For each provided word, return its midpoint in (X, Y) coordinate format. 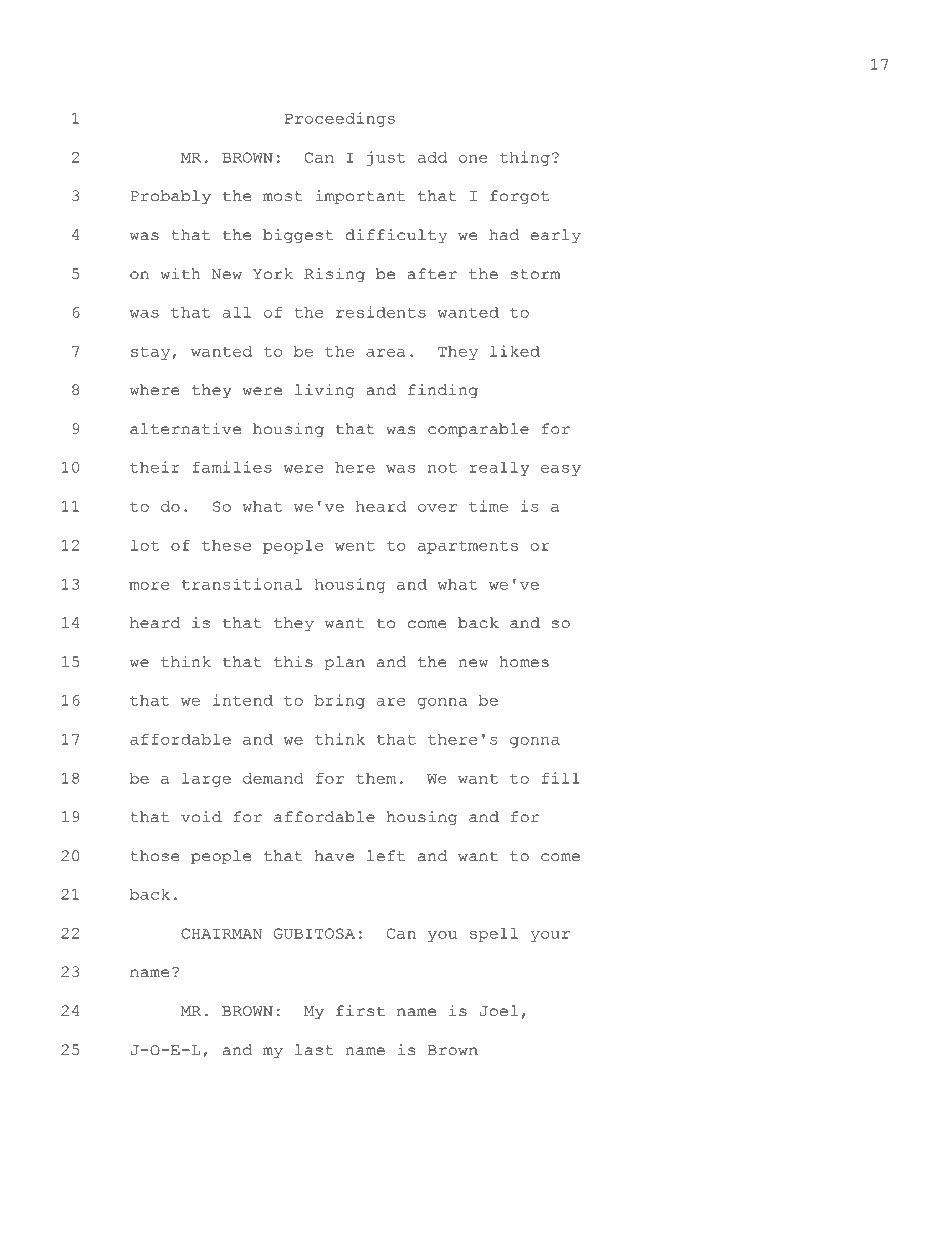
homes (524, 662)
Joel (498, 1011)
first (360, 1011)
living (325, 391)
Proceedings (340, 119)
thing (525, 158)
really (500, 469)
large (206, 780)
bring (339, 701)
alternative (185, 429)
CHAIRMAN (221, 933)
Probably (171, 197)
